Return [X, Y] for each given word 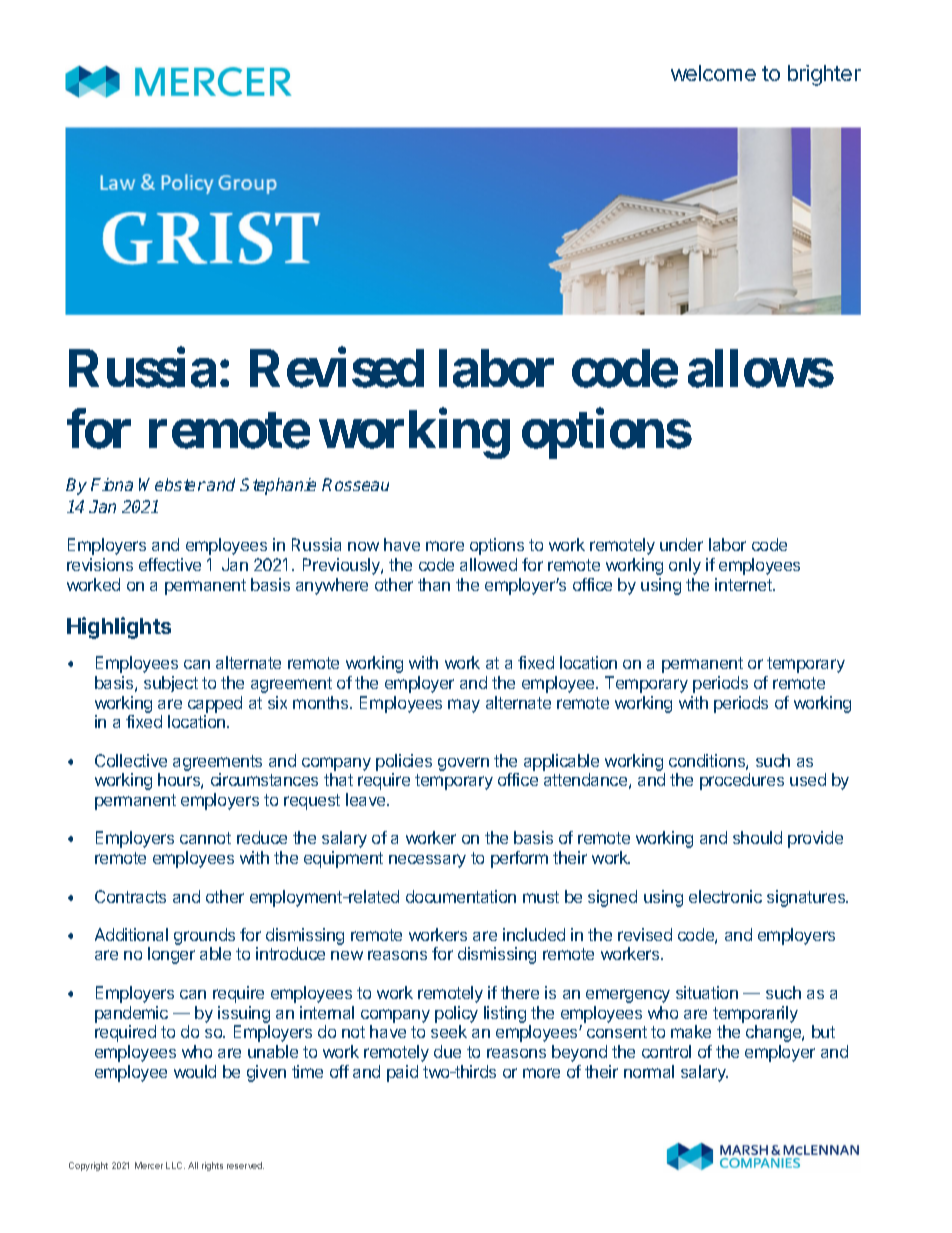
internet [744, 584]
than [434, 584]
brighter [824, 75]
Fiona [112, 484]
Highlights [119, 628]
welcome [713, 73]
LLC [175, 1165]
